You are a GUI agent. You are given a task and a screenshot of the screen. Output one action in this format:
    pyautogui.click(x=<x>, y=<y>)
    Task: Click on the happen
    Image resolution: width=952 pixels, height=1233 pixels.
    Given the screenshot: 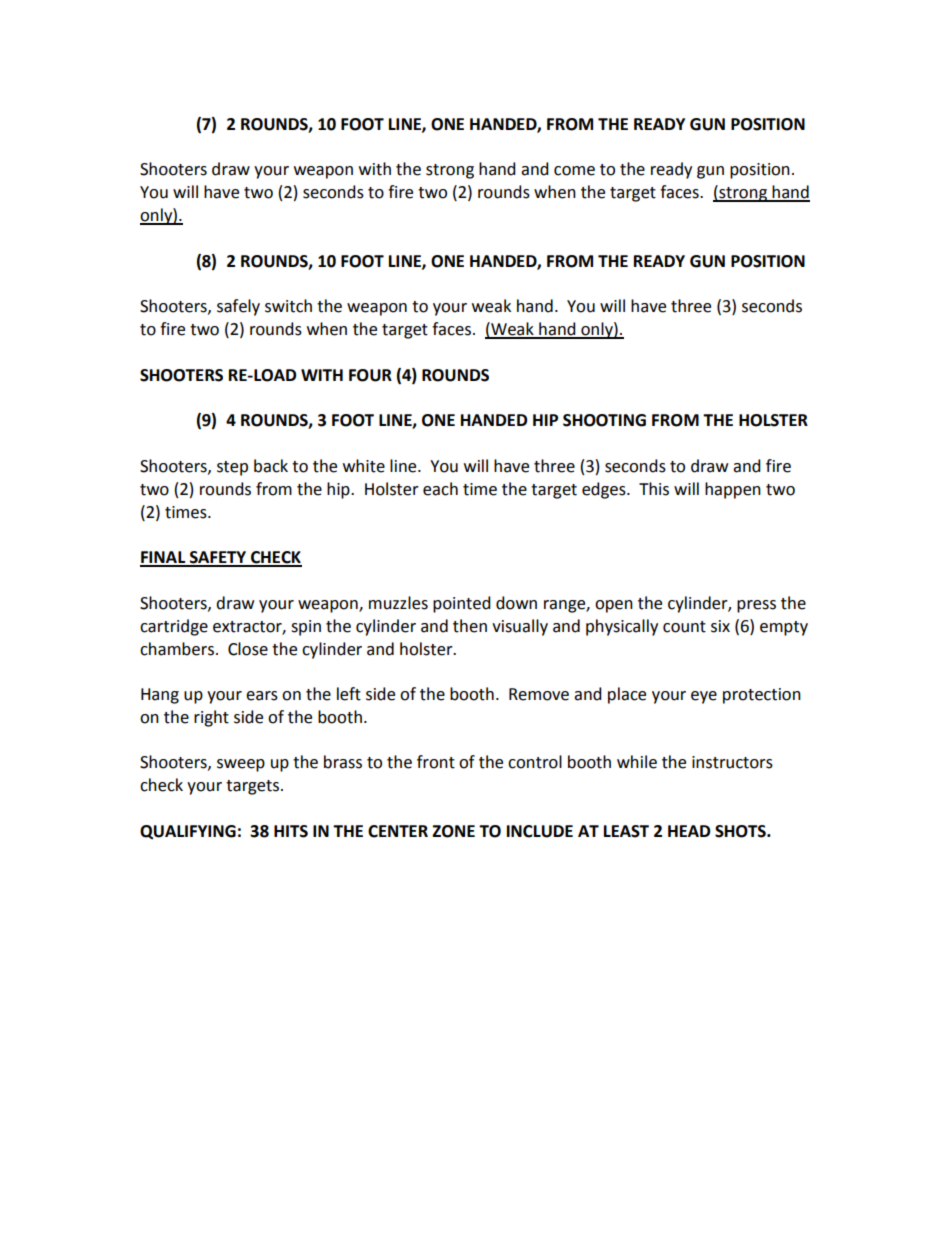 What is the action you would take?
    pyautogui.click(x=733, y=490)
